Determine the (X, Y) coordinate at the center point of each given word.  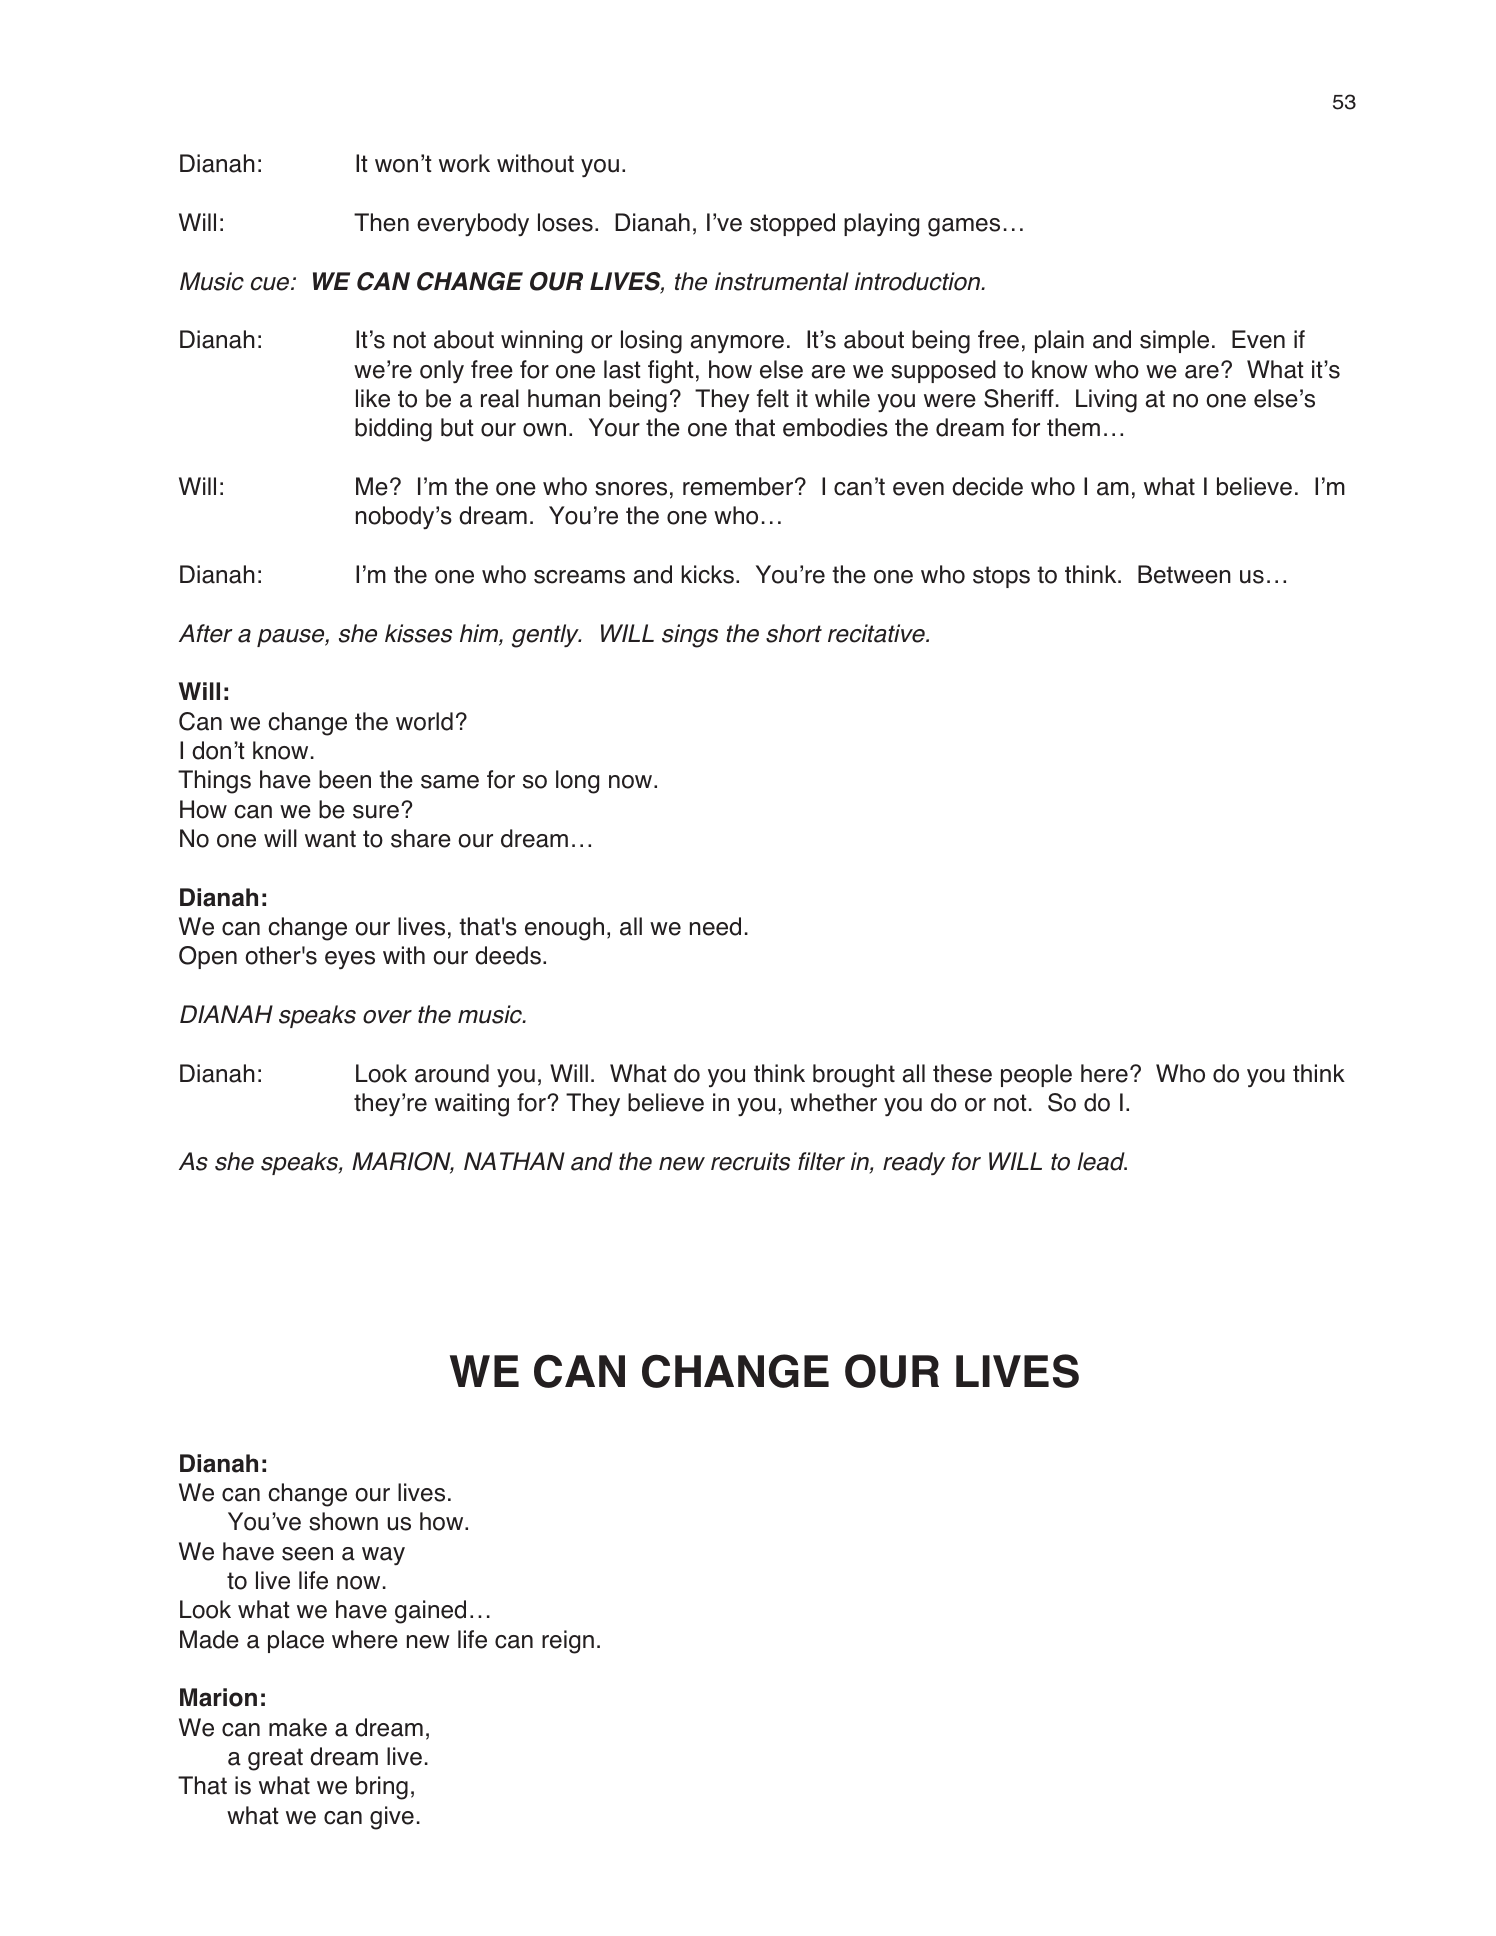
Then (381, 222)
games (964, 227)
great (275, 1759)
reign (568, 1642)
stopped (792, 224)
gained (430, 1612)
